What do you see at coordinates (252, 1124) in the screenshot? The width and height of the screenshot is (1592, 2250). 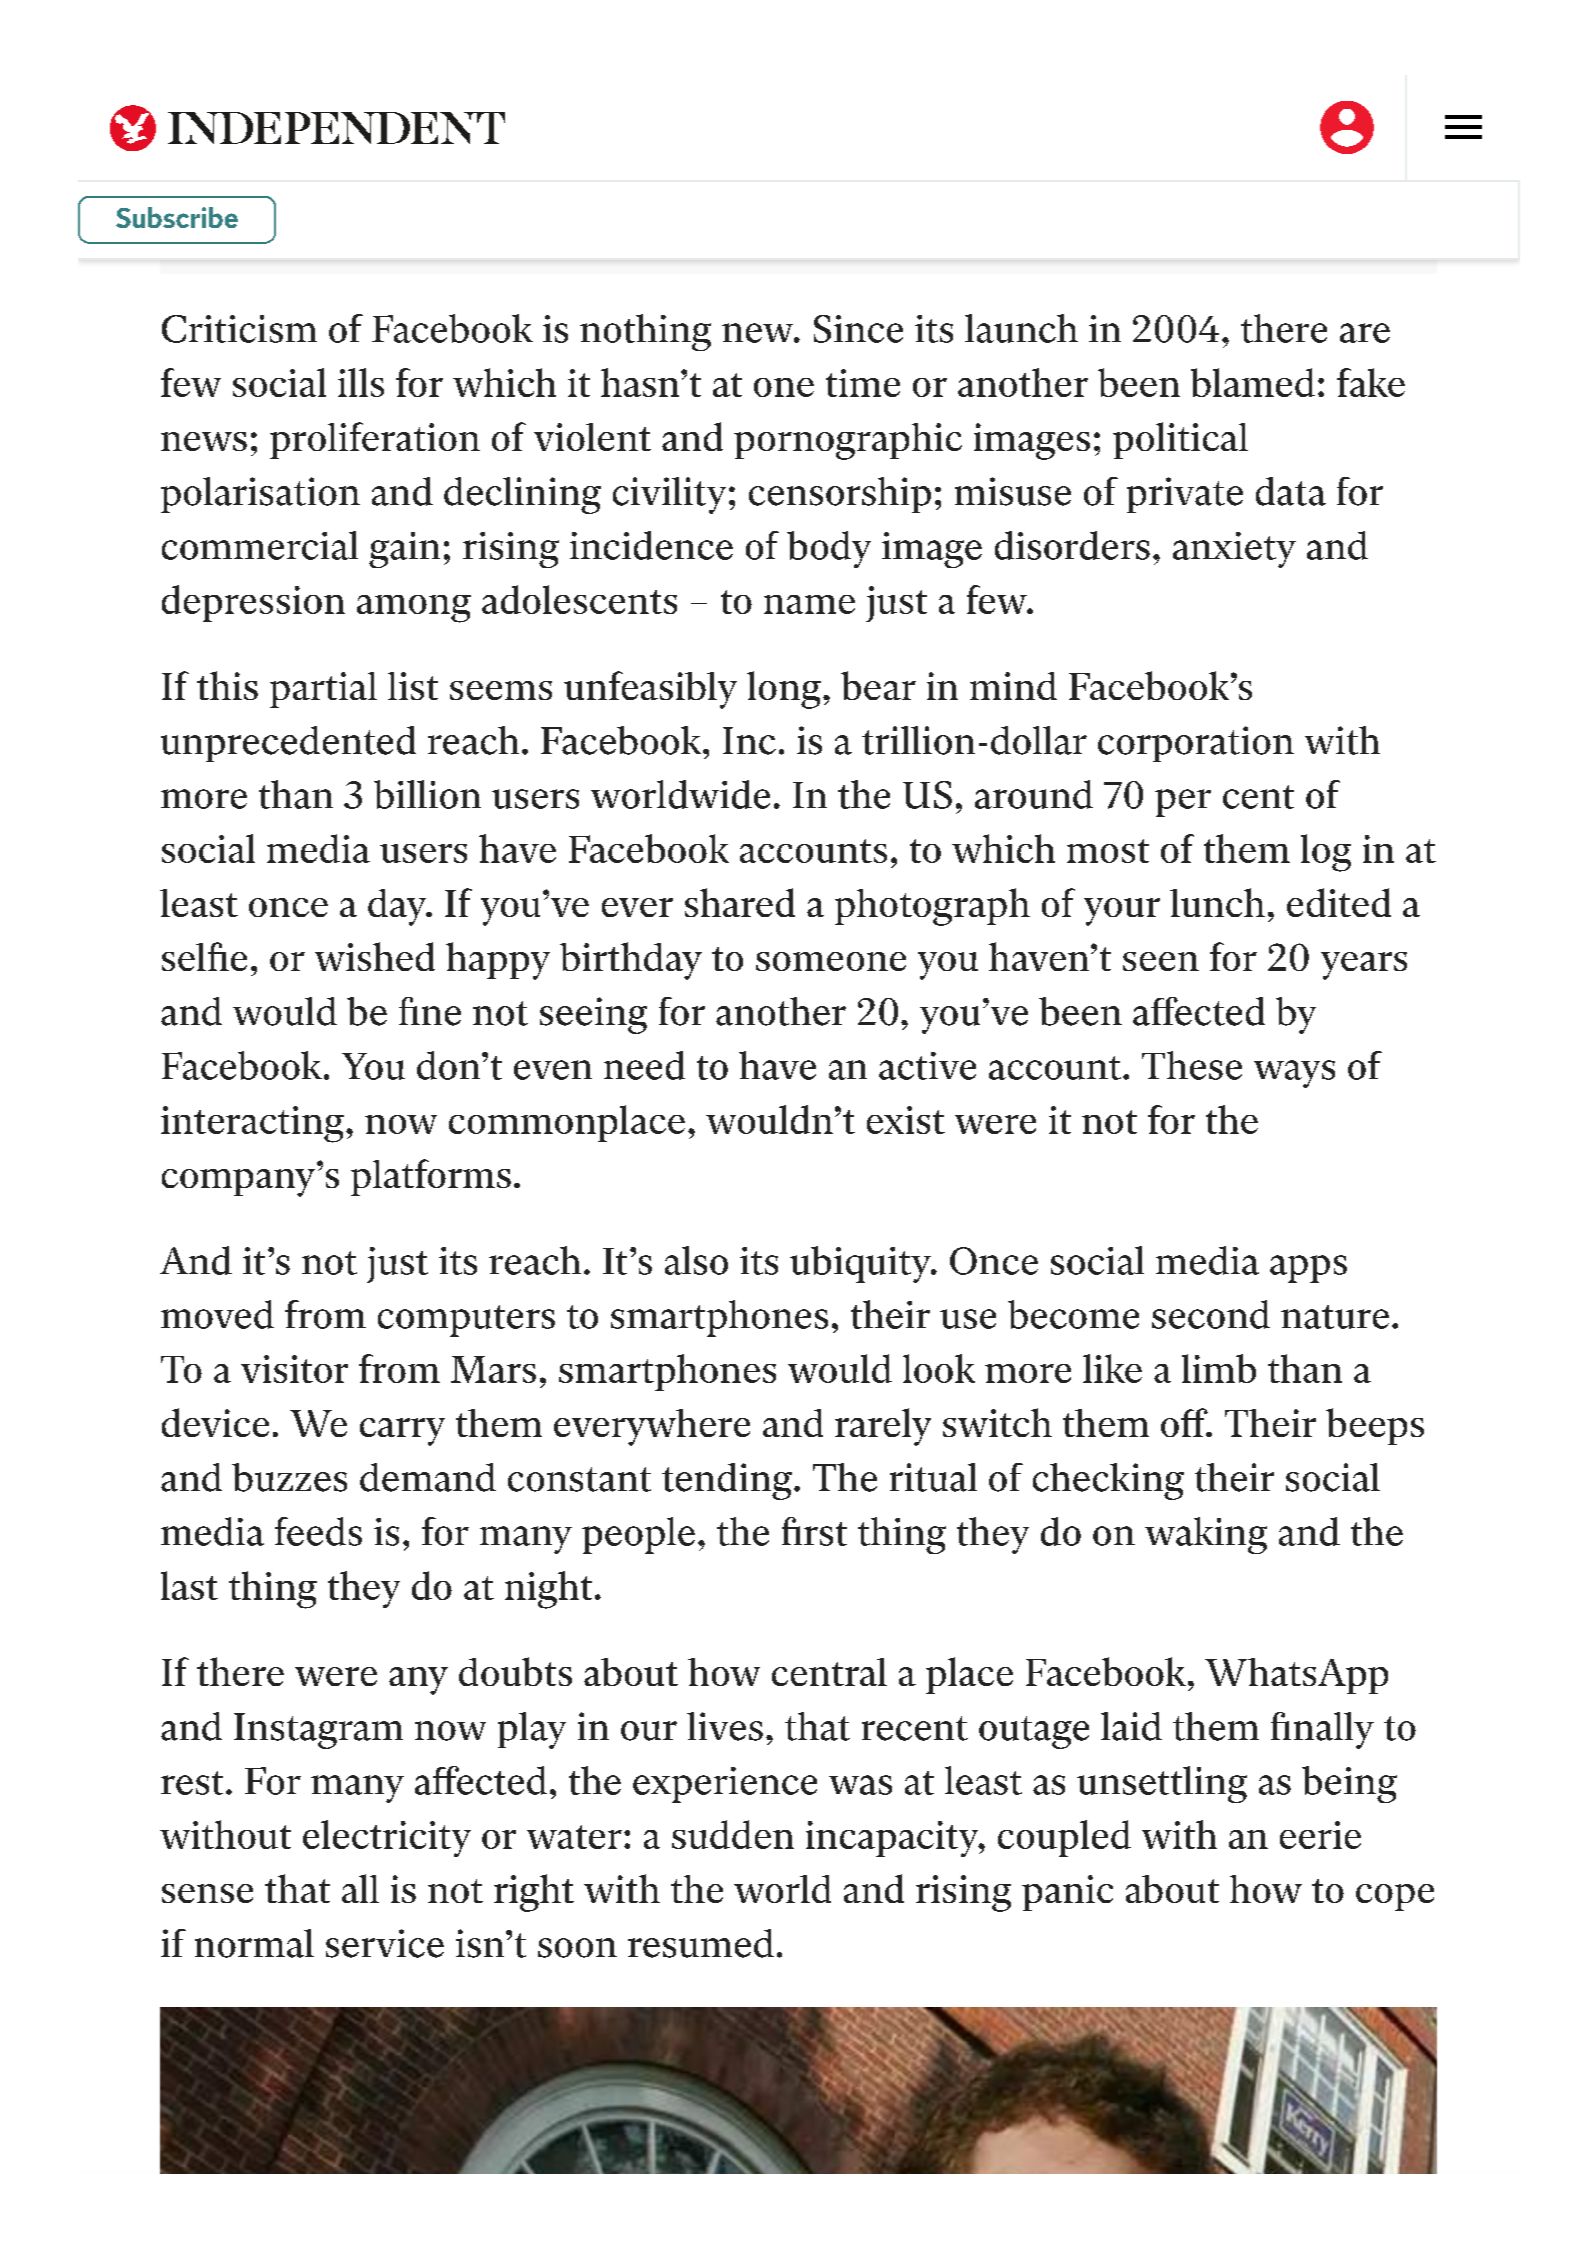 I see `interacting` at bounding box center [252, 1124].
